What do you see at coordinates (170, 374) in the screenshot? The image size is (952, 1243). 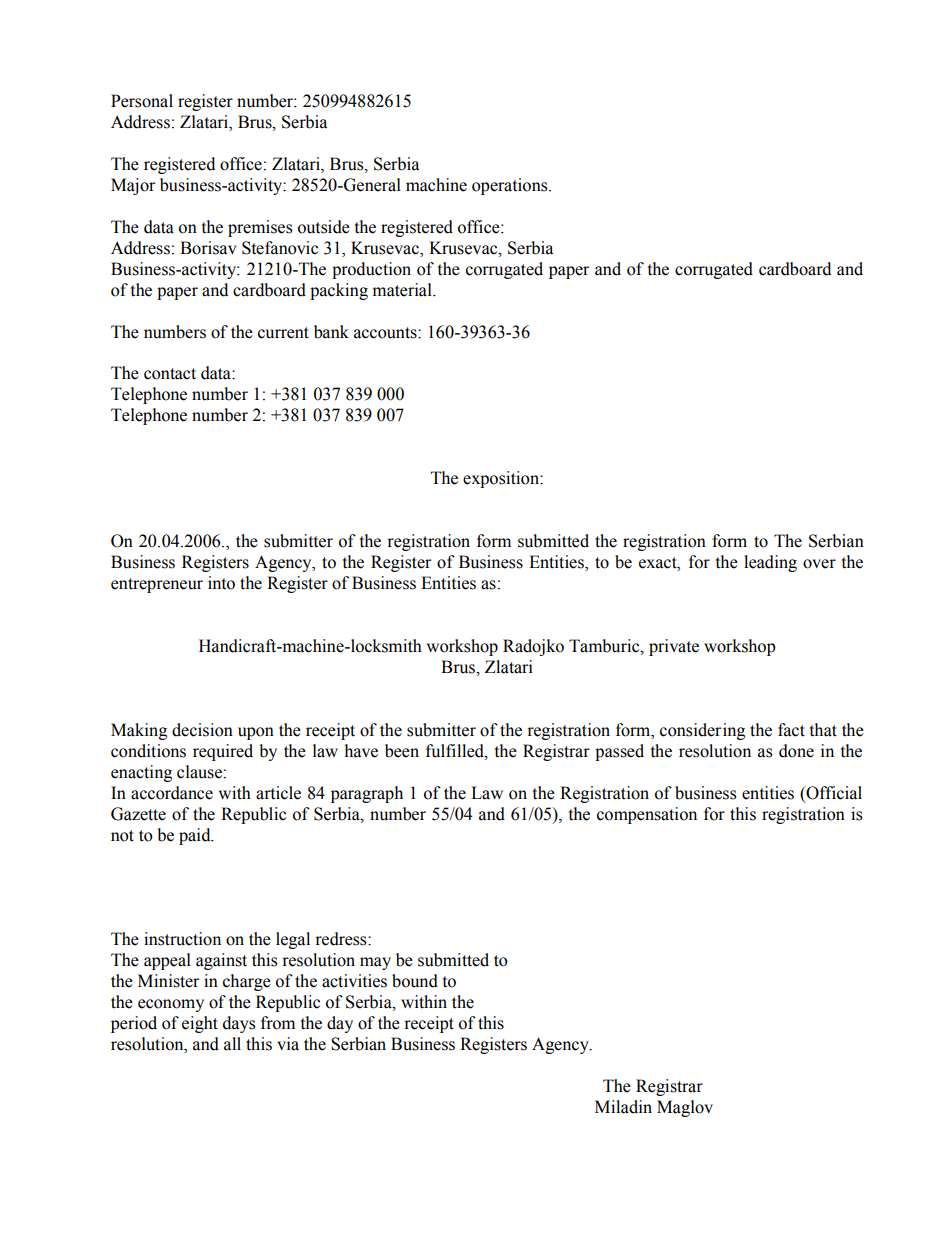 I see `contact` at bounding box center [170, 374].
